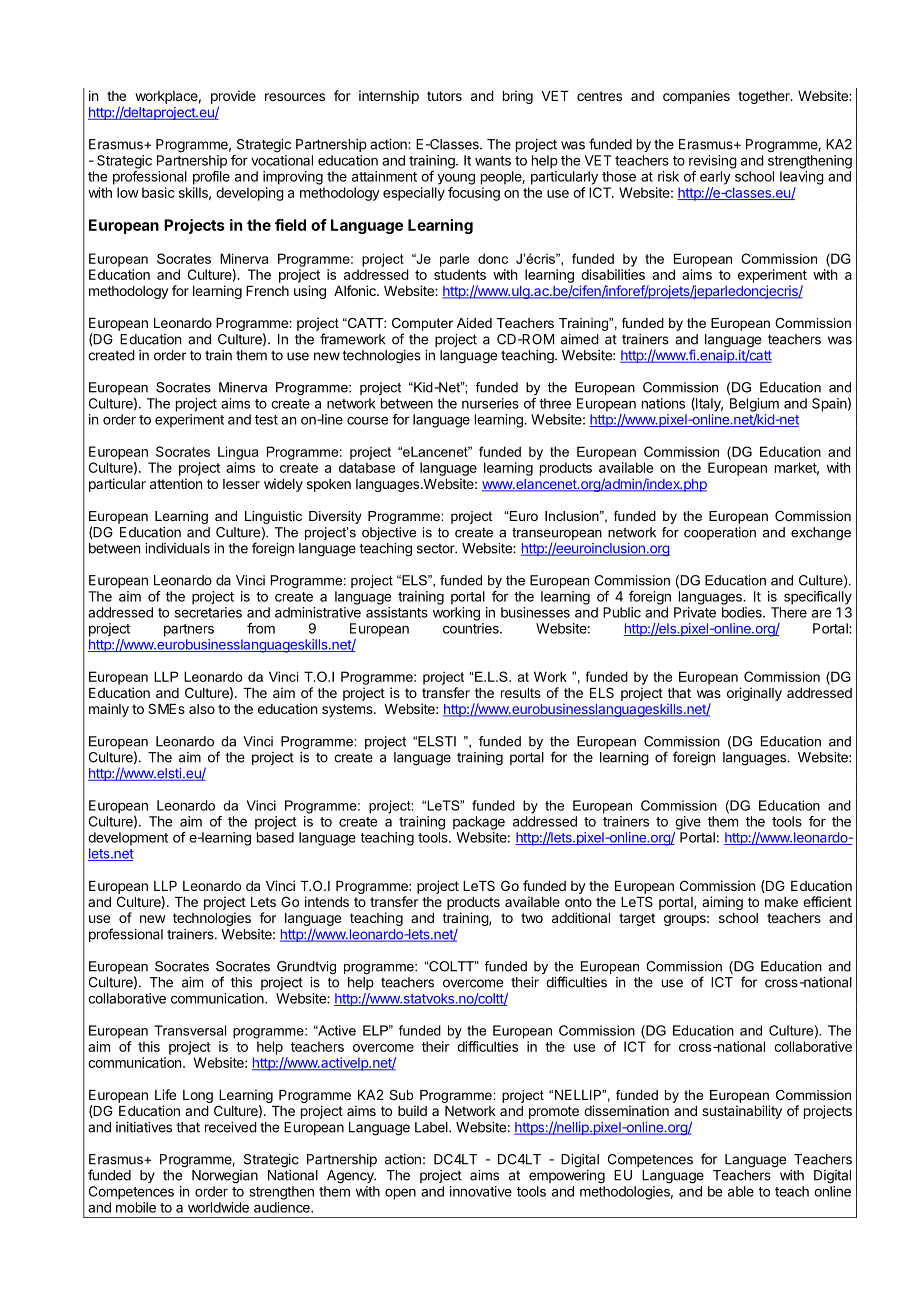 This image has width=924, height=1308. What do you see at coordinates (765, 97) in the image?
I see `together` at bounding box center [765, 97].
